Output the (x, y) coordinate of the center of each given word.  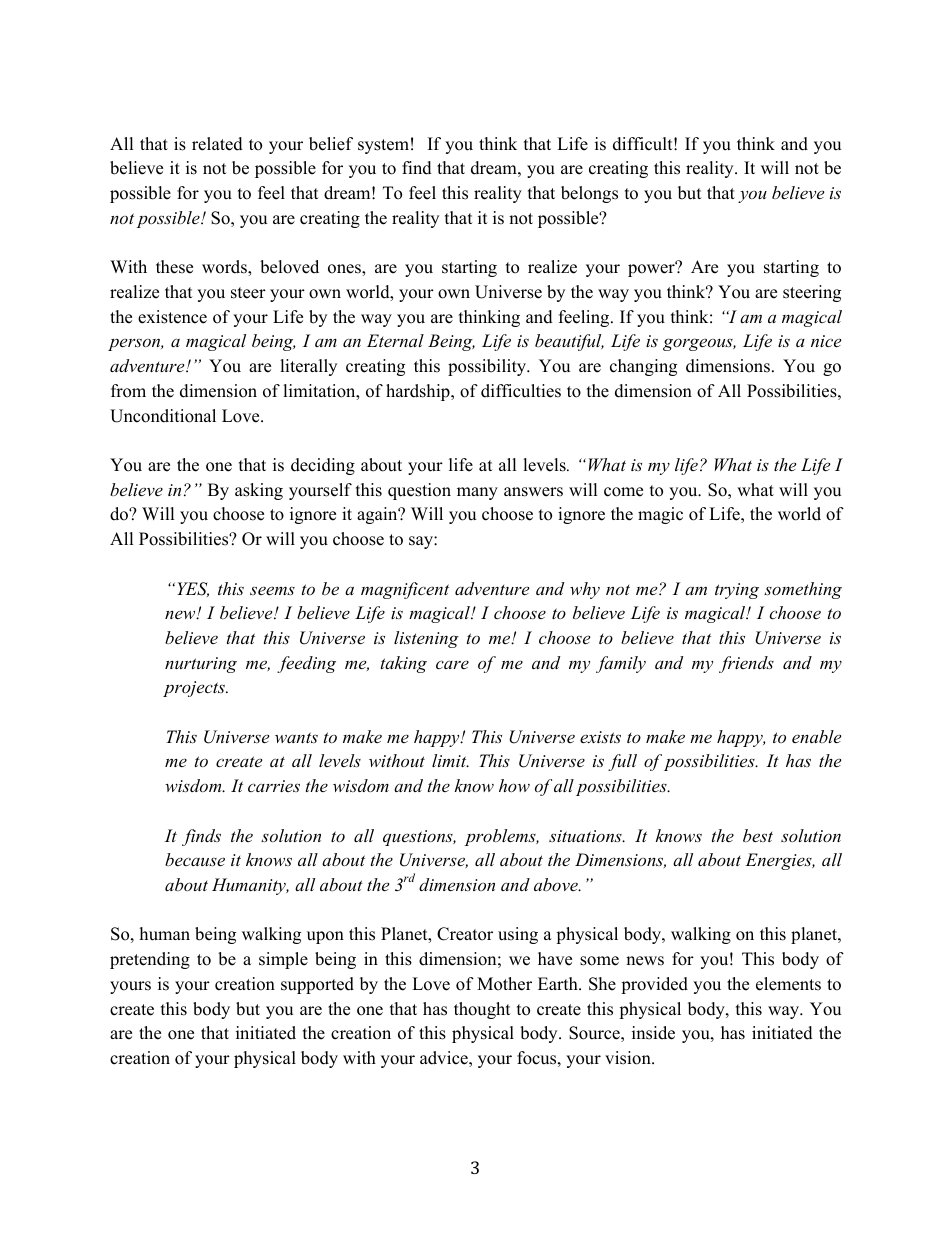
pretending (150, 960)
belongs (589, 194)
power (652, 270)
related (217, 144)
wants (296, 737)
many (477, 493)
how (514, 785)
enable (816, 736)
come (623, 492)
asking (259, 491)
